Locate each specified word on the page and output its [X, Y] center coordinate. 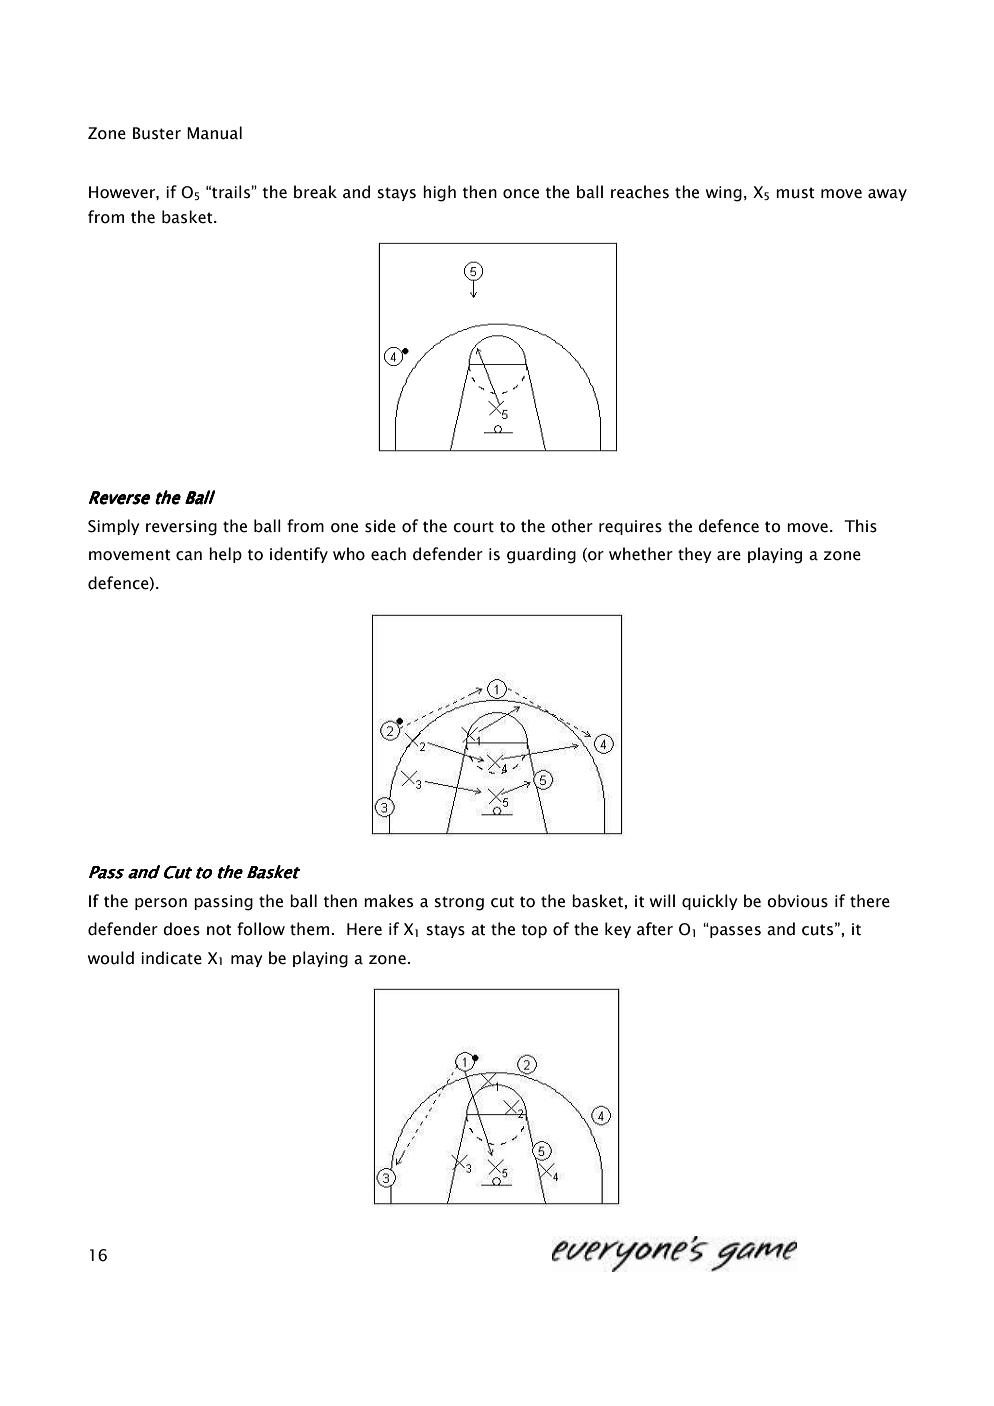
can [189, 556]
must [795, 193]
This [861, 526]
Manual [214, 133]
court [473, 527]
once [521, 194]
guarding [541, 555]
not [219, 930]
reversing [181, 528]
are [729, 556]
